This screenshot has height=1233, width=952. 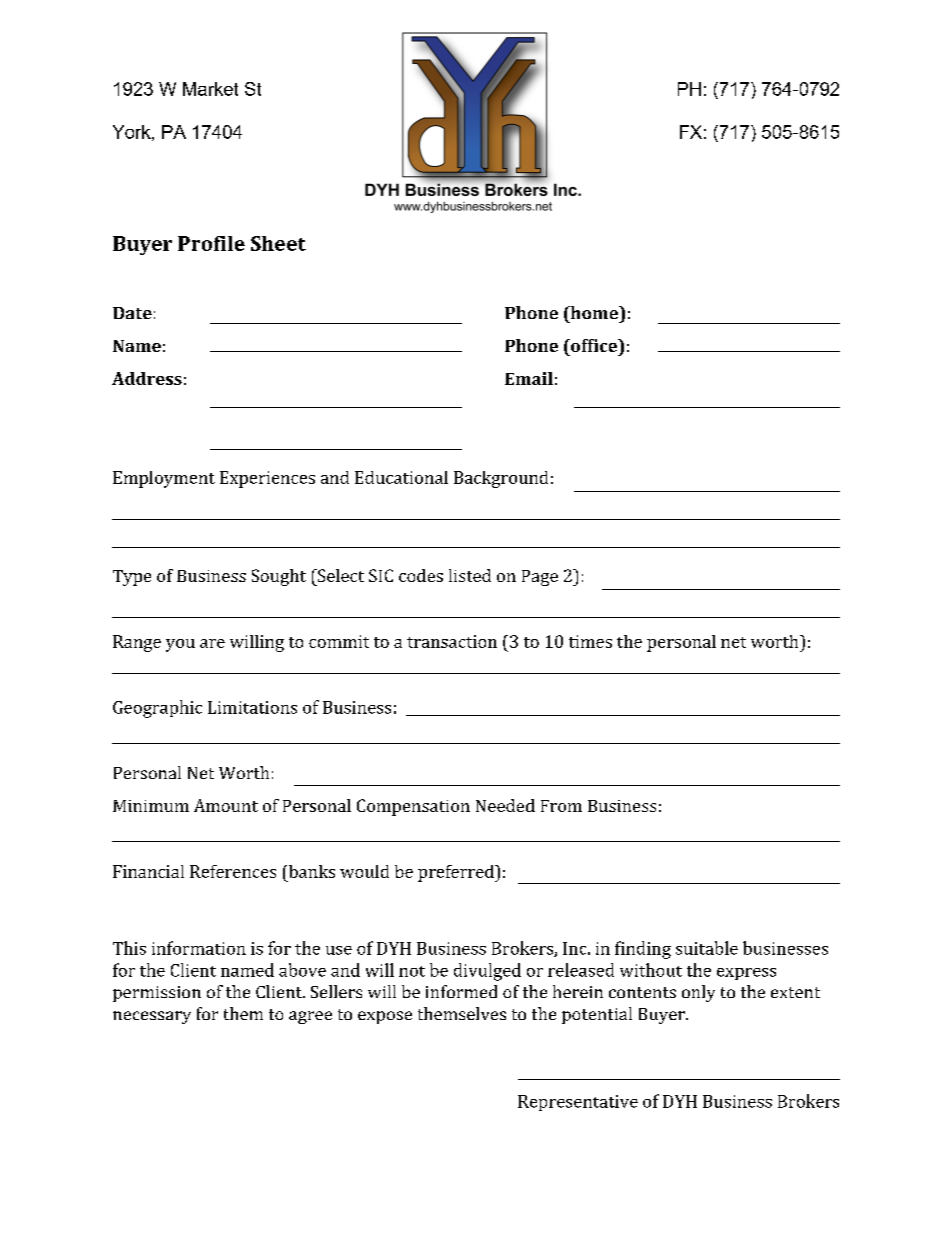 What do you see at coordinates (594, 345) in the screenshot?
I see `office` at bounding box center [594, 345].
